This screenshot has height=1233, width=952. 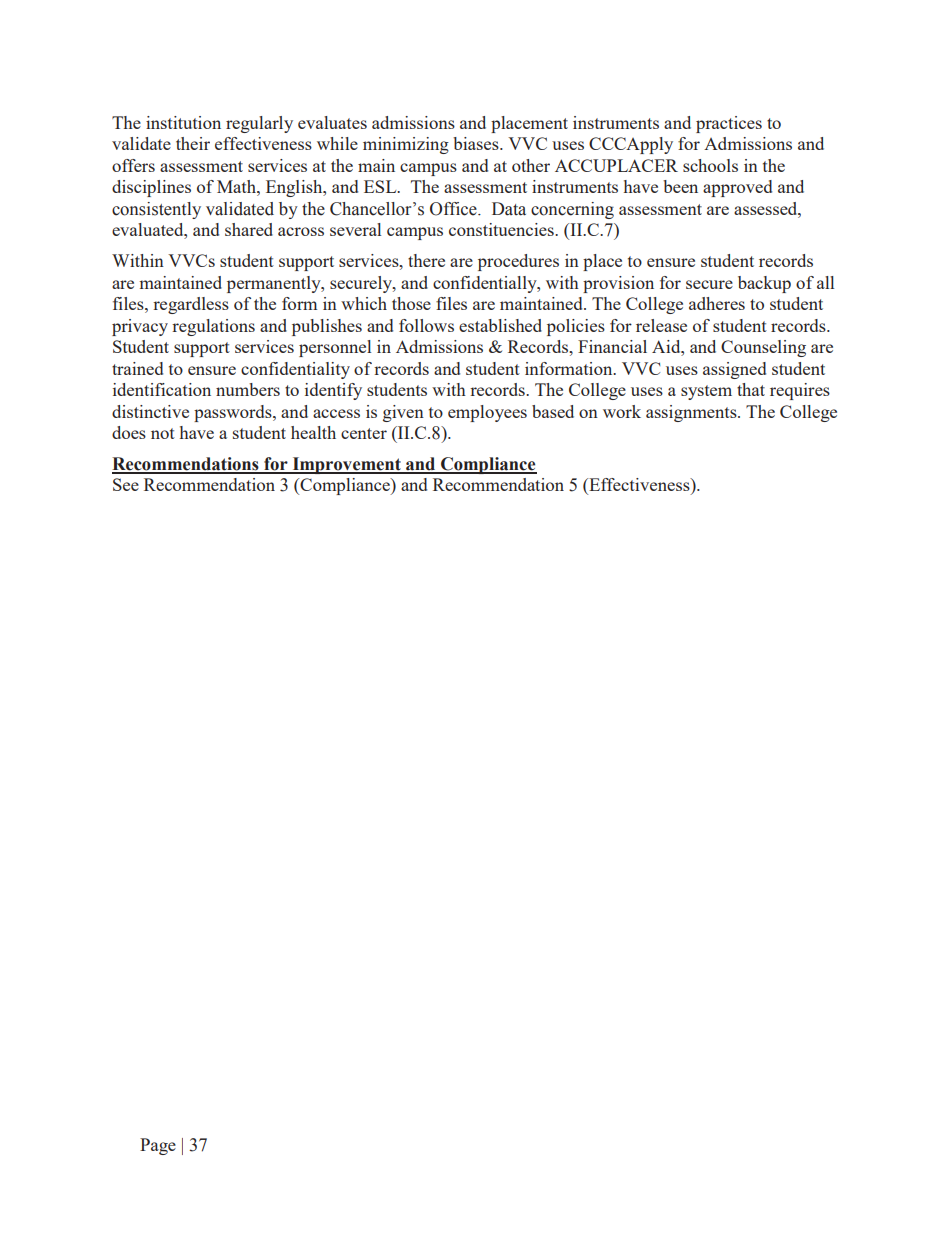 What do you see at coordinates (487, 413) in the screenshot?
I see `employees` at bounding box center [487, 413].
